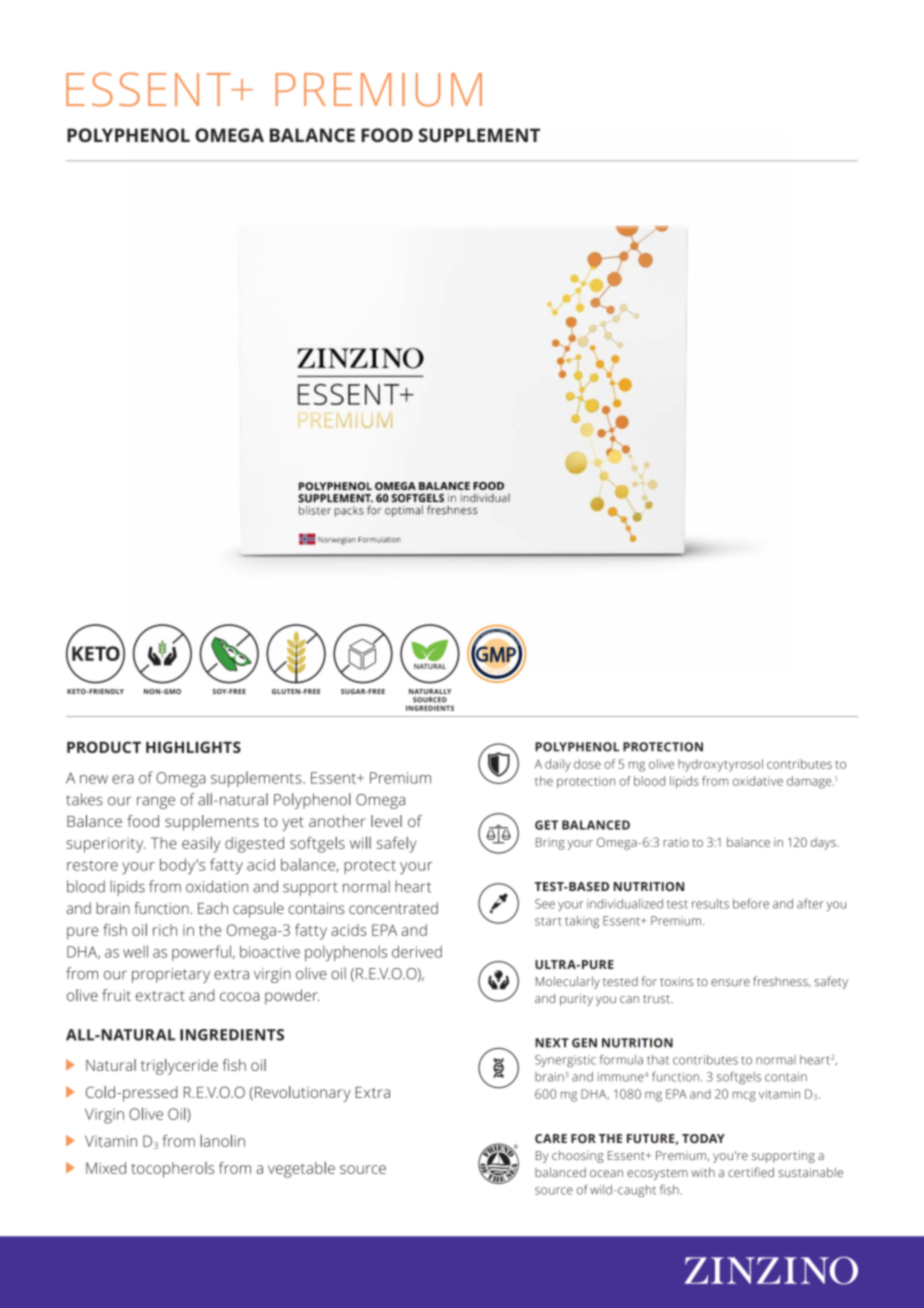  Describe the element at coordinates (201, 845) in the screenshot. I see `easily` at that location.
